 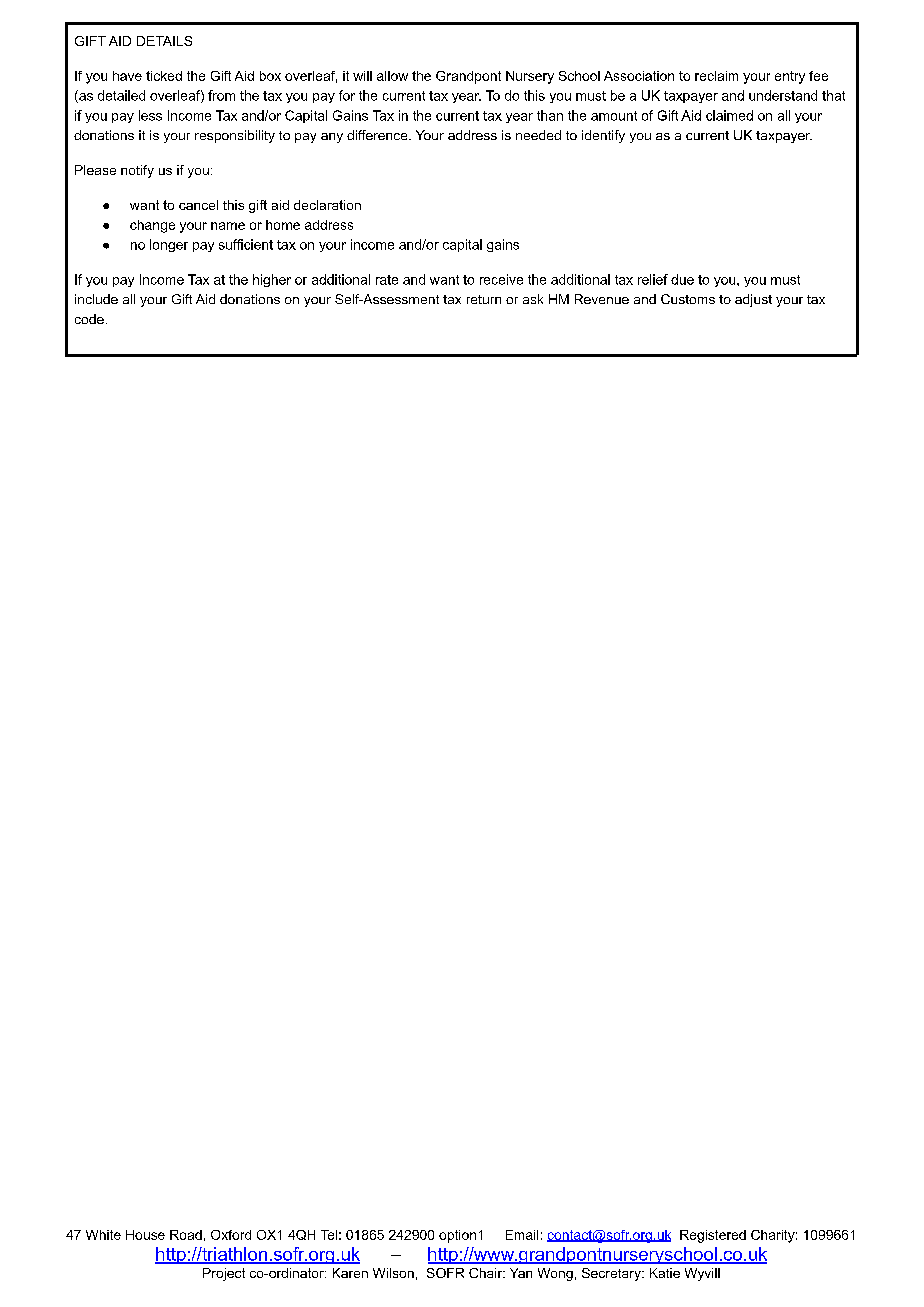 What do you see at coordinates (186, 1235) in the image?
I see `Road` at bounding box center [186, 1235].
